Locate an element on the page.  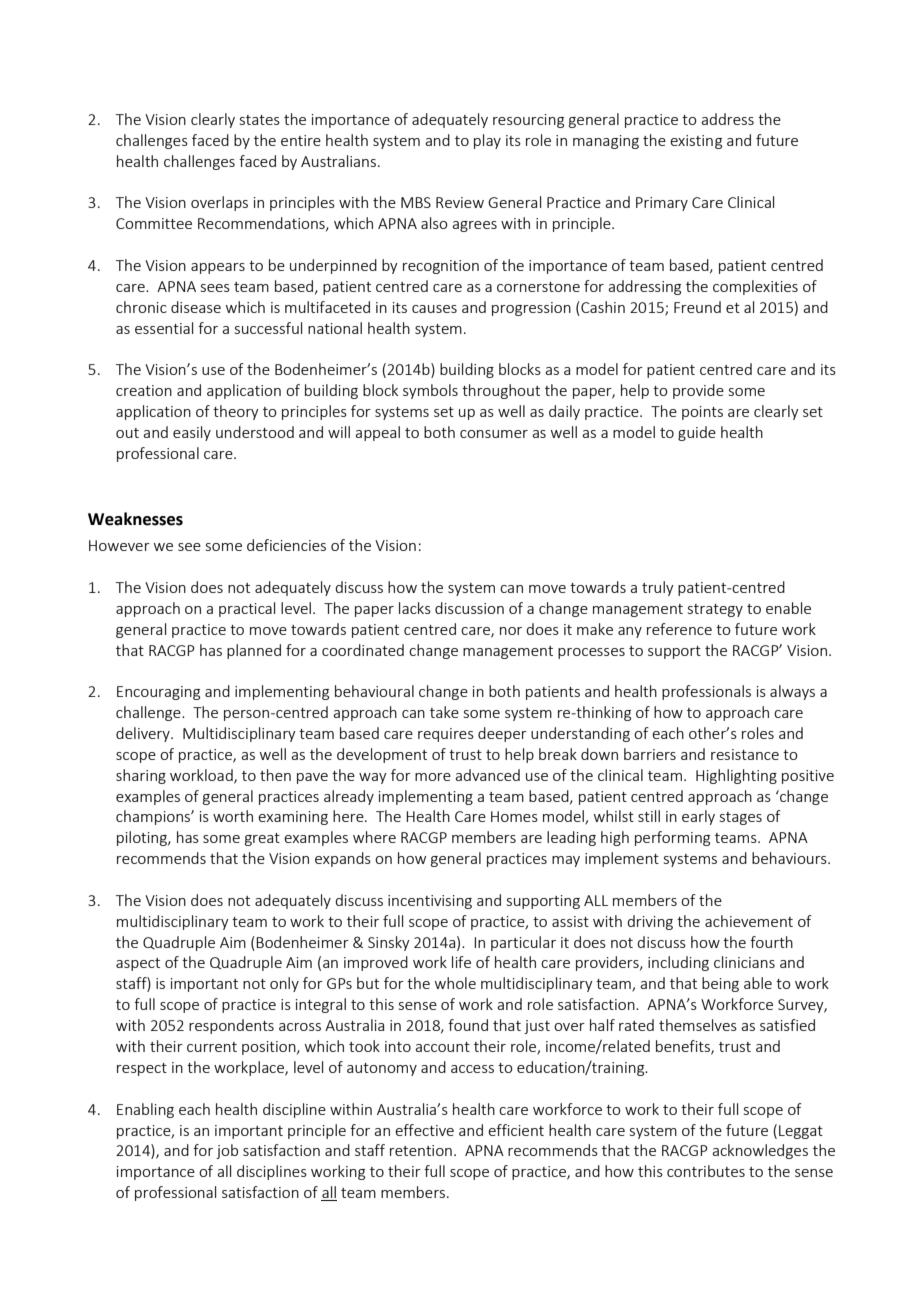
planned is located at coordinates (254, 651).
